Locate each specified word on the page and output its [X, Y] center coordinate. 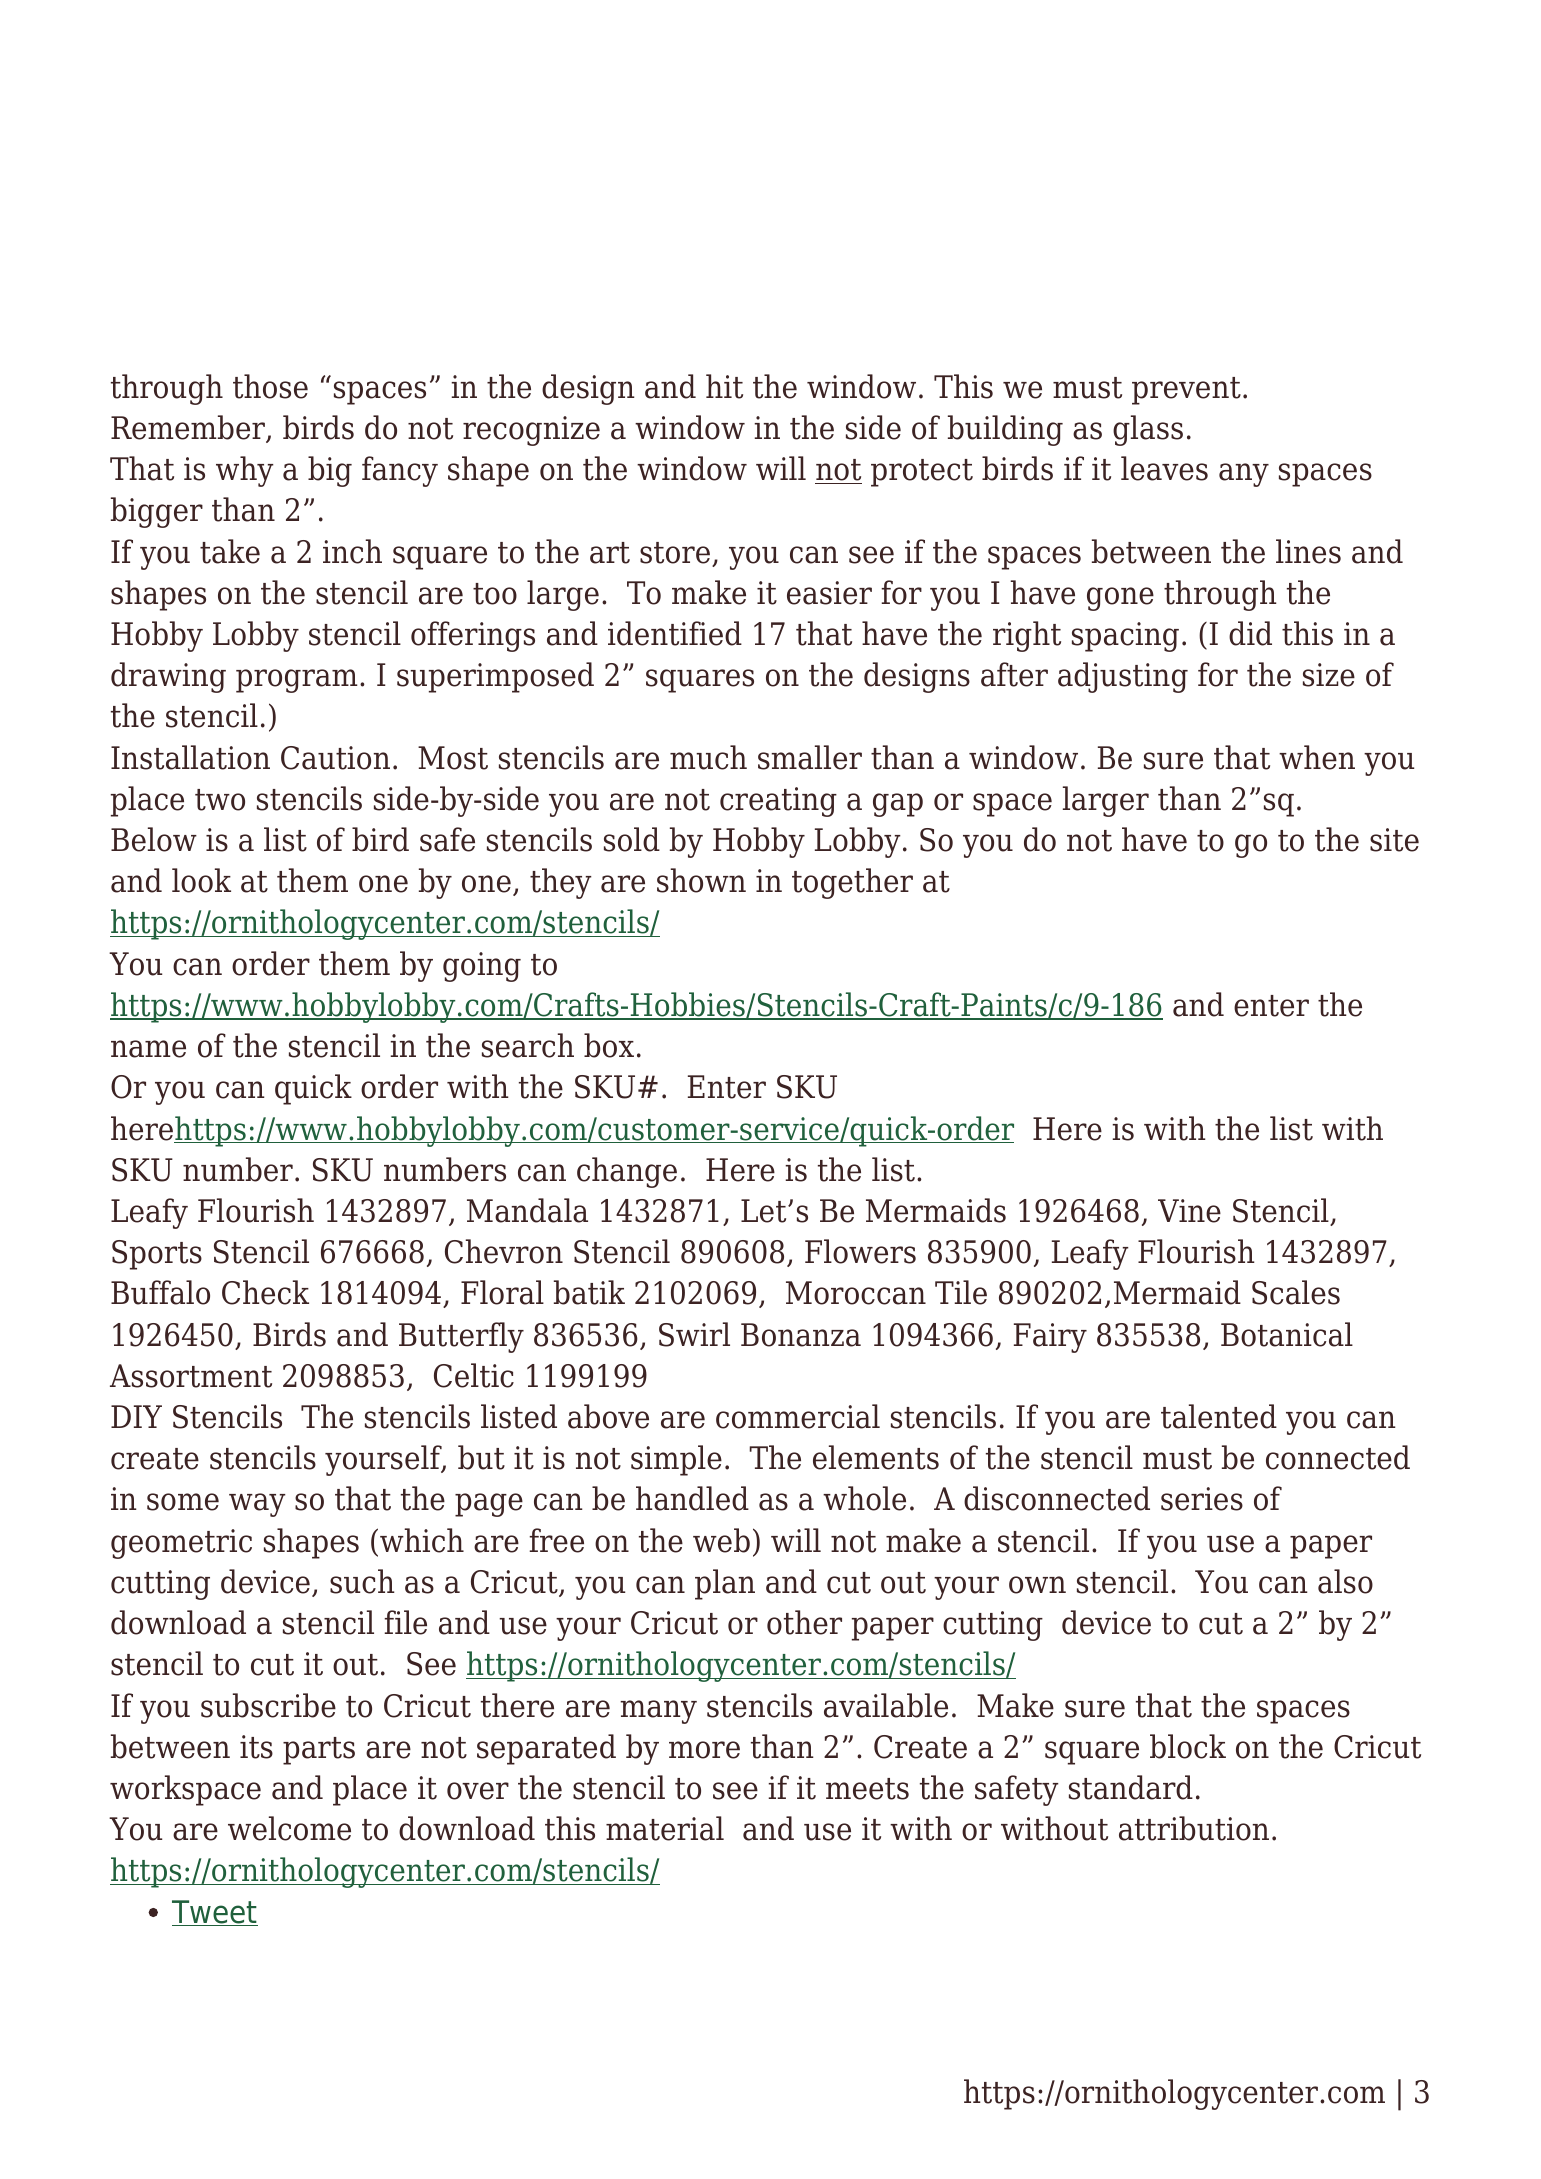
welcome [289, 1828]
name [148, 1049]
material [665, 1828]
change [627, 1172]
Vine [1189, 1211]
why [245, 471]
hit [724, 386]
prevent [1186, 391]
